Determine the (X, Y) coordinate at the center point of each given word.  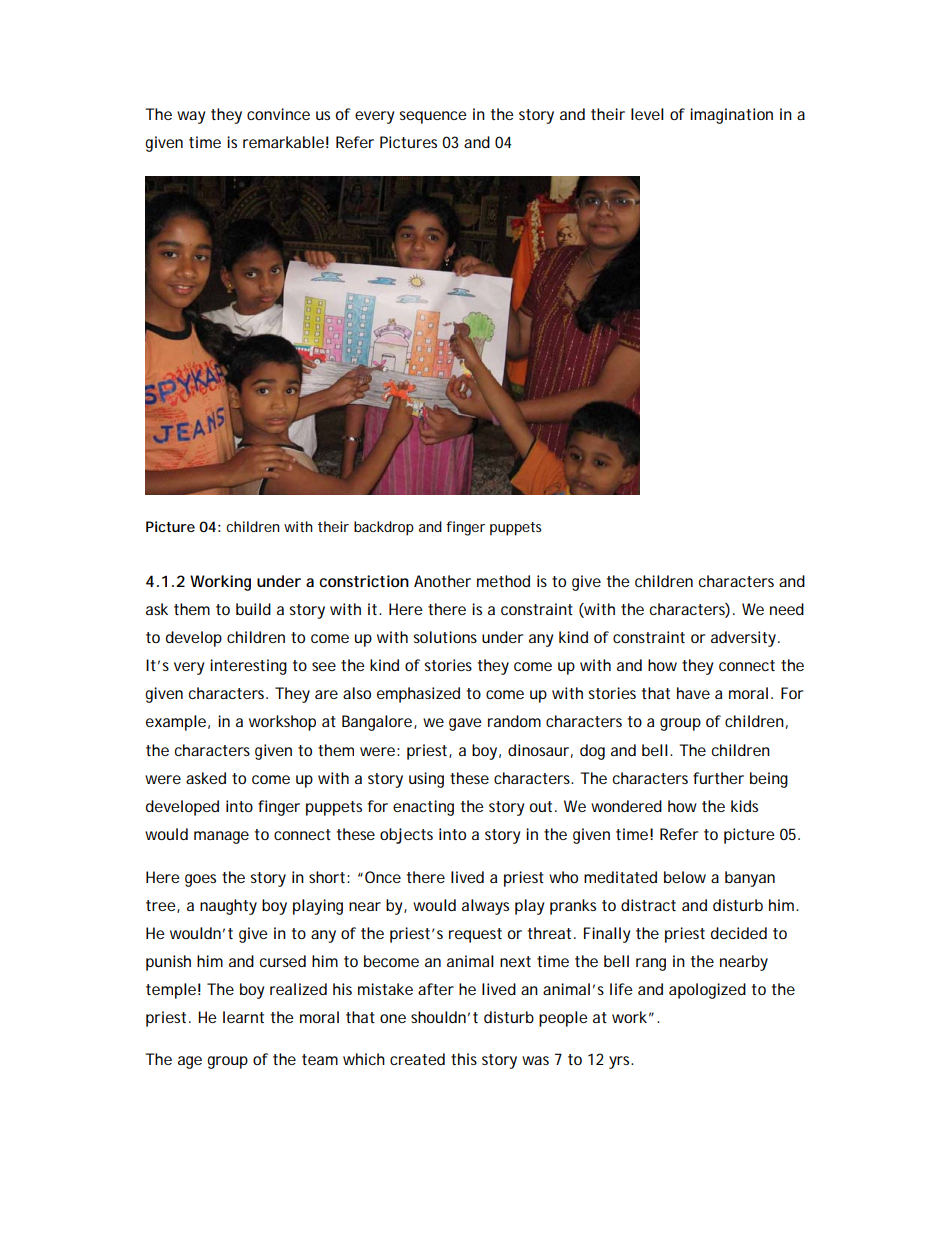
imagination (731, 116)
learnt (243, 1017)
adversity (745, 639)
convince (278, 114)
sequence (433, 117)
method (503, 581)
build (253, 609)
